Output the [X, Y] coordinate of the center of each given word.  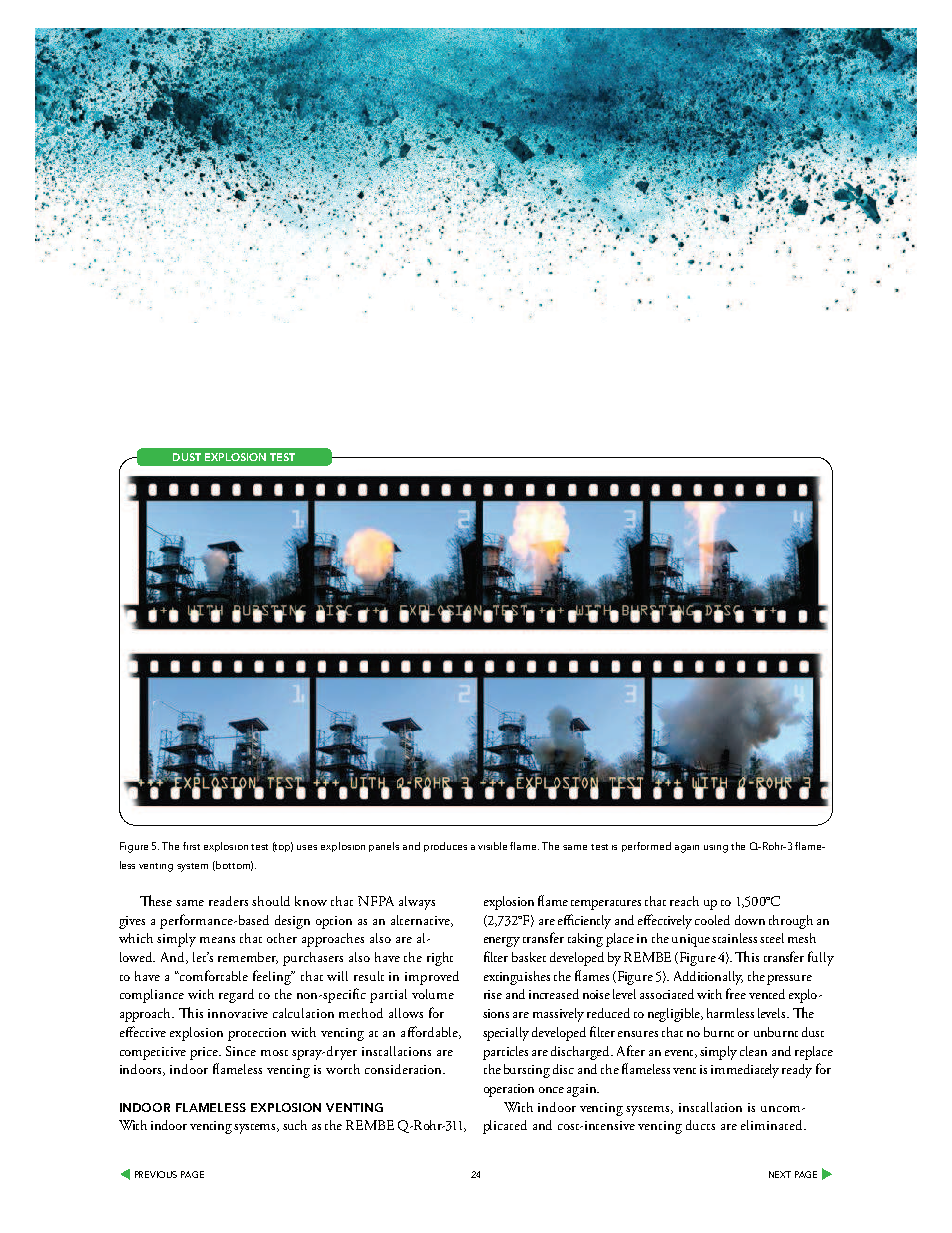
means [217, 940]
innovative [238, 1013]
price [205, 1053]
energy [502, 942]
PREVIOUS [156, 1174]
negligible [675, 1015]
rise [493, 994]
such [295, 1125]
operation [509, 1090]
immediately [745, 1071]
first [191, 846]
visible [492, 846]
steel [772, 938]
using [716, 849]
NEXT [780, 1174]
